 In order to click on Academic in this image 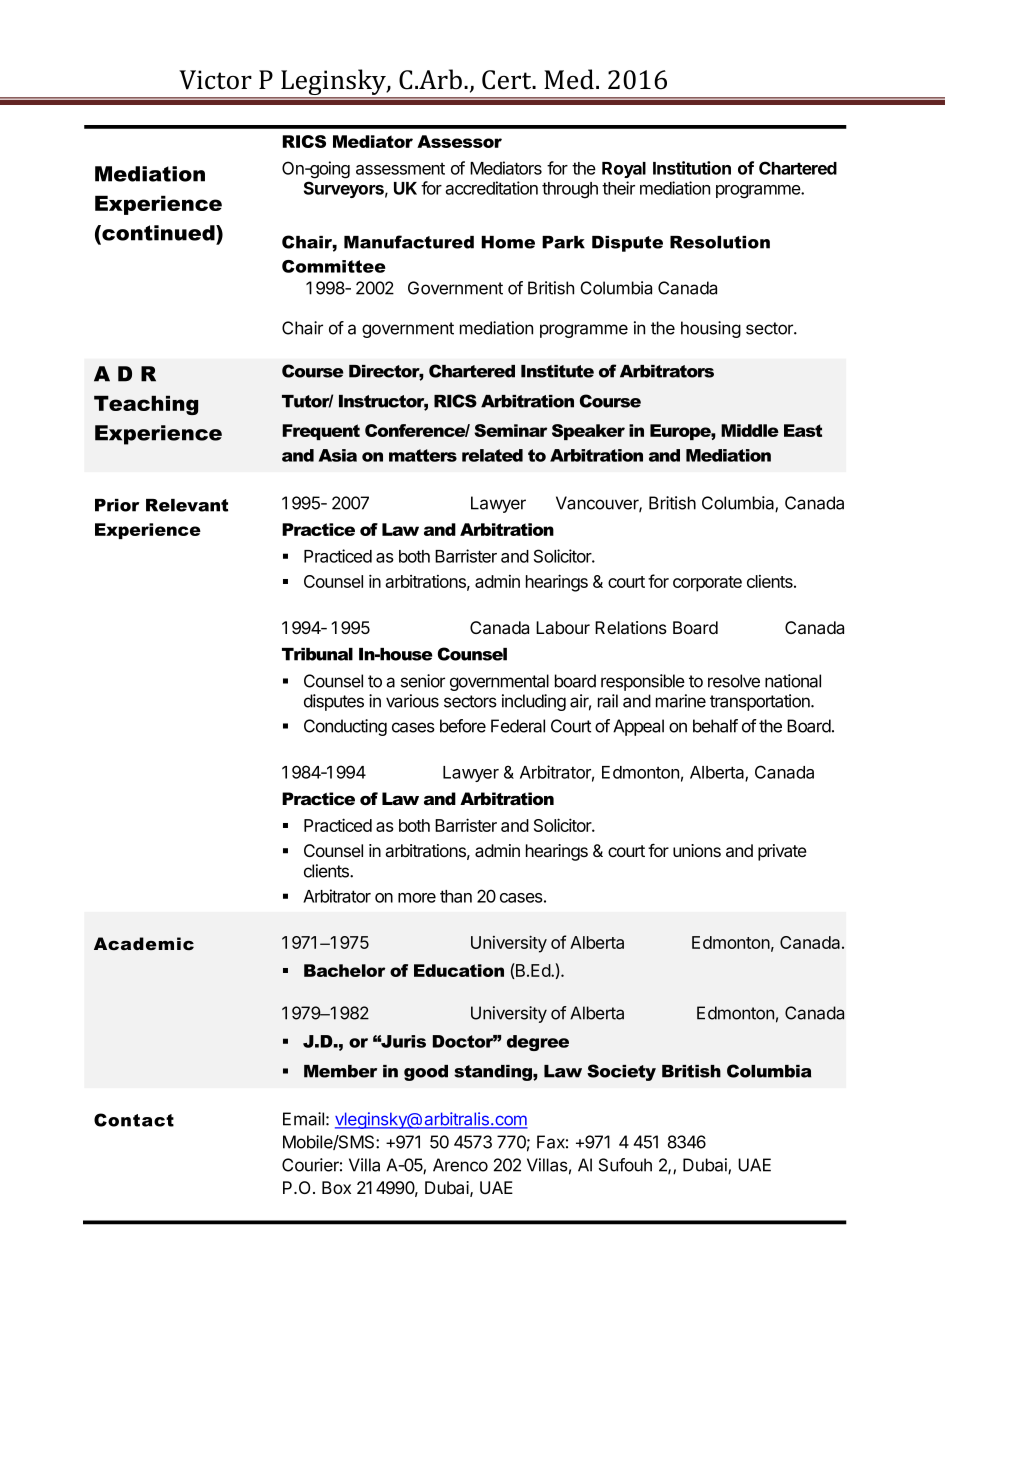, I will do `click(144, 944)`.
